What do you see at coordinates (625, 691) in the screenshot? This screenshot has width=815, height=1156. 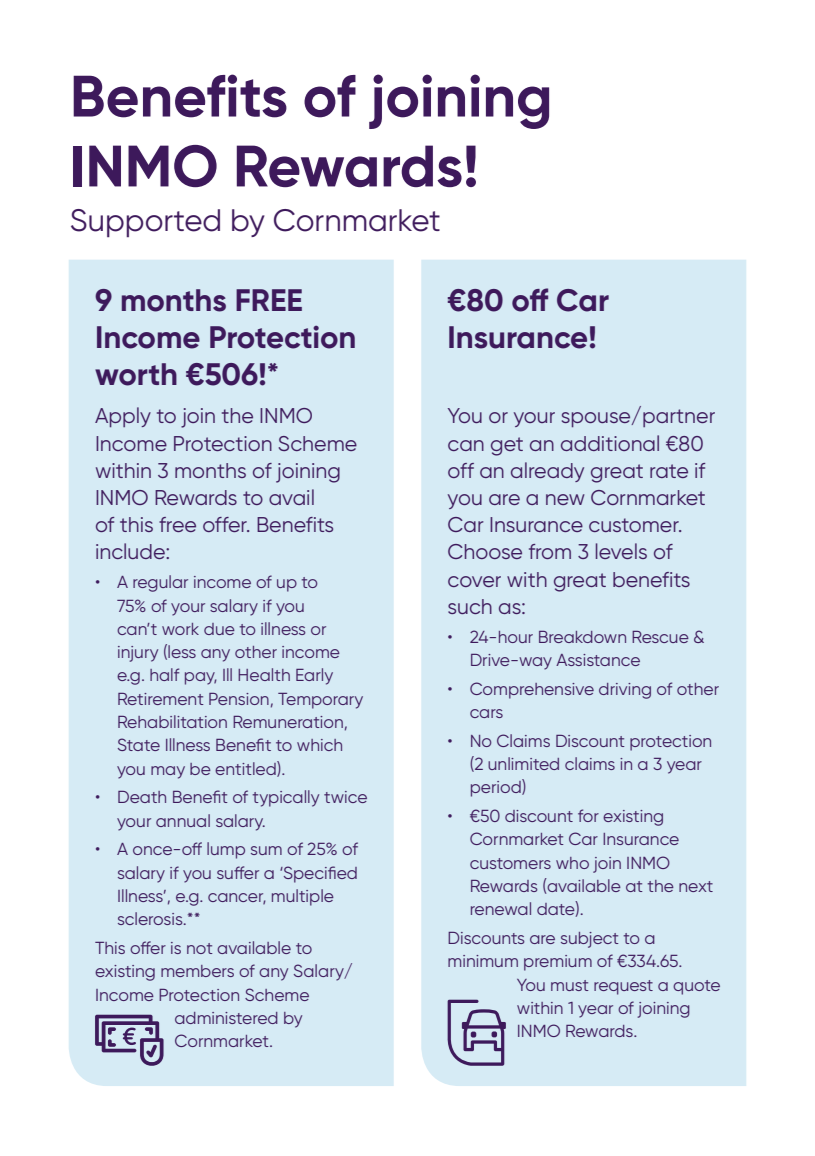 I see `driving` at bounding box center [625, 691].
